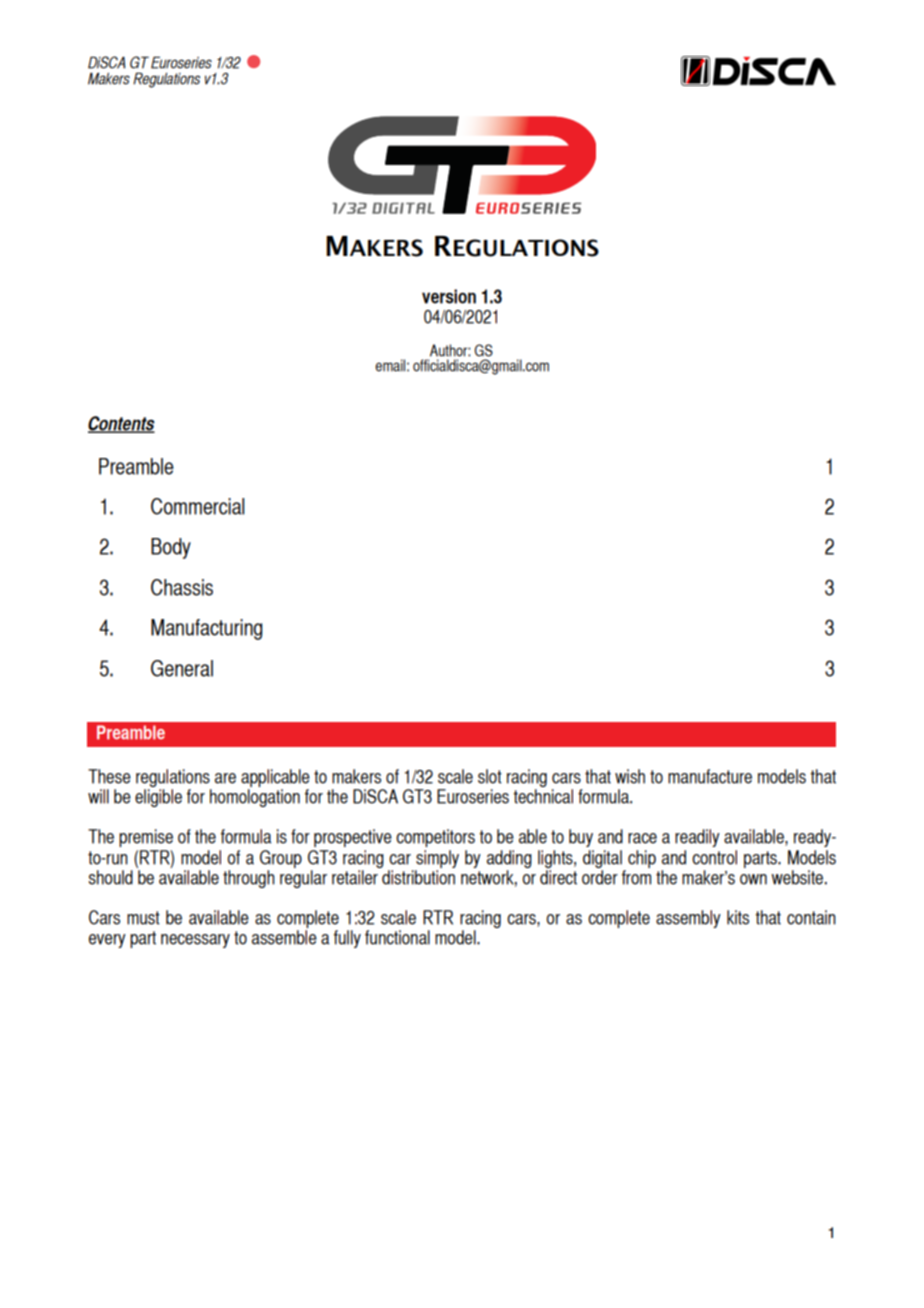 The width and height of the screenshot is (924, 1308). Describe the element at coordinates (206, 629) in the screenshot. I see `Manufacturing` at that location.
